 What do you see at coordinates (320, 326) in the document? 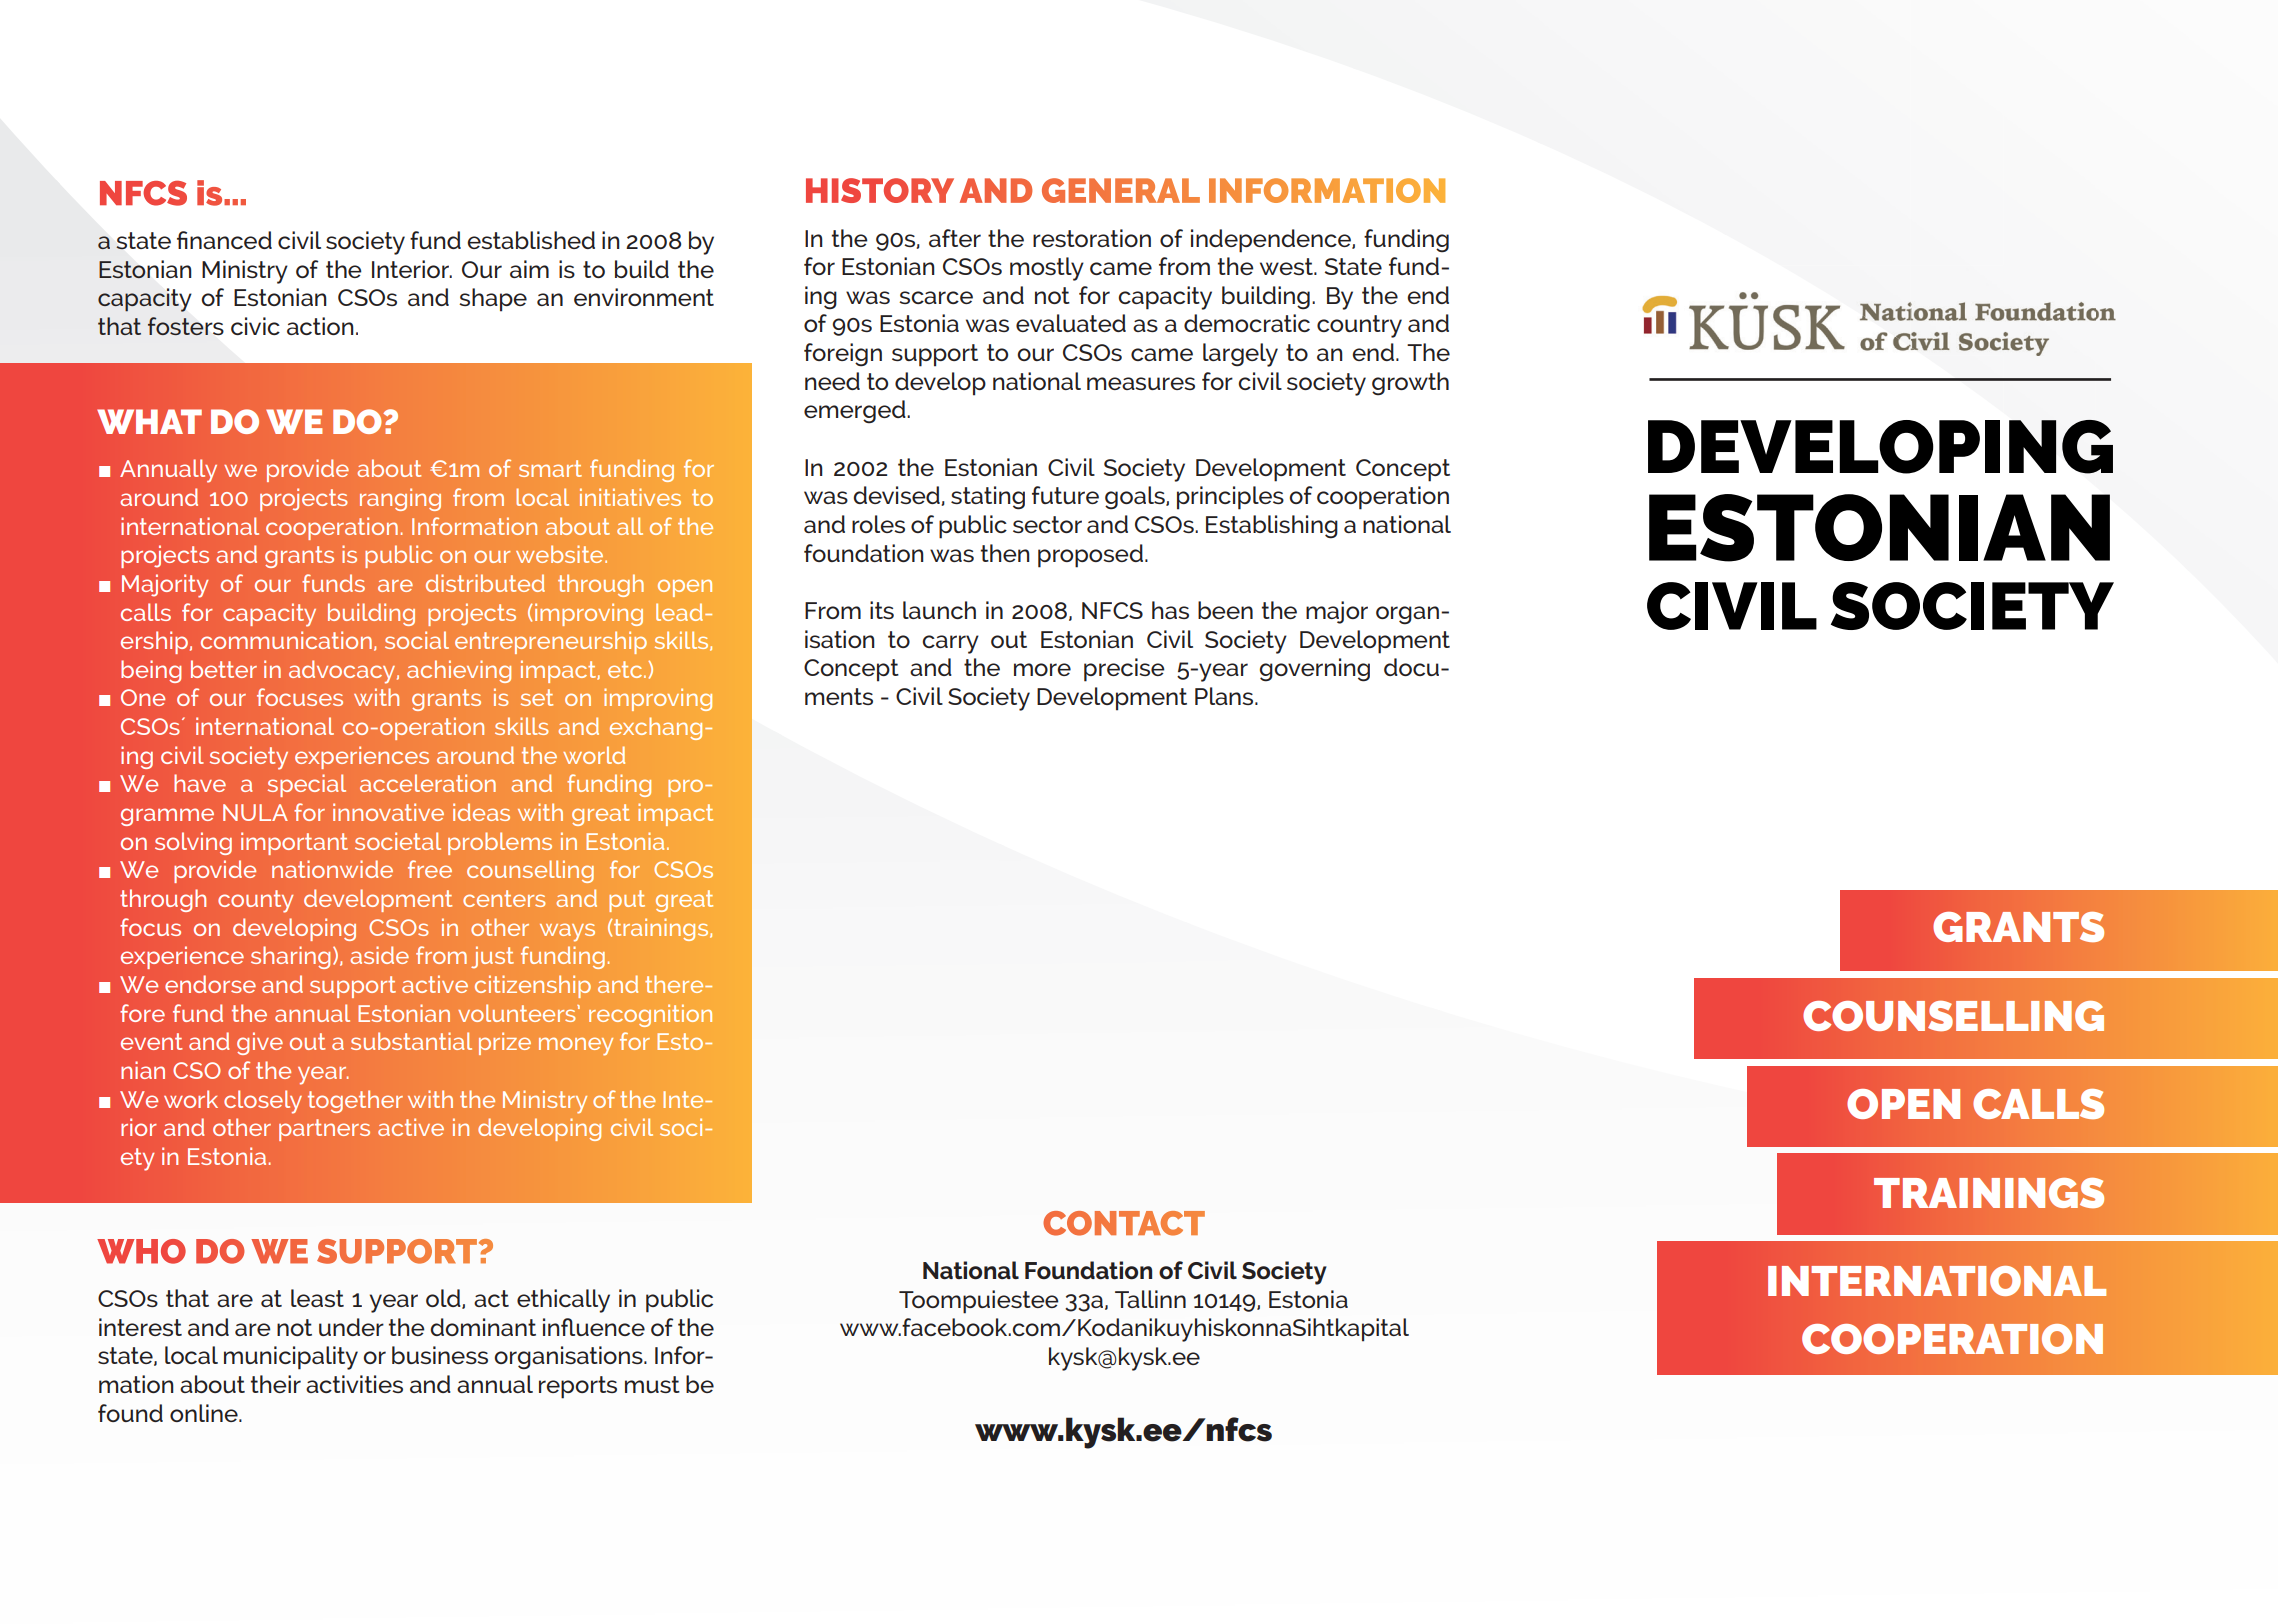
I see `action` at bounding box center [320, 326].
